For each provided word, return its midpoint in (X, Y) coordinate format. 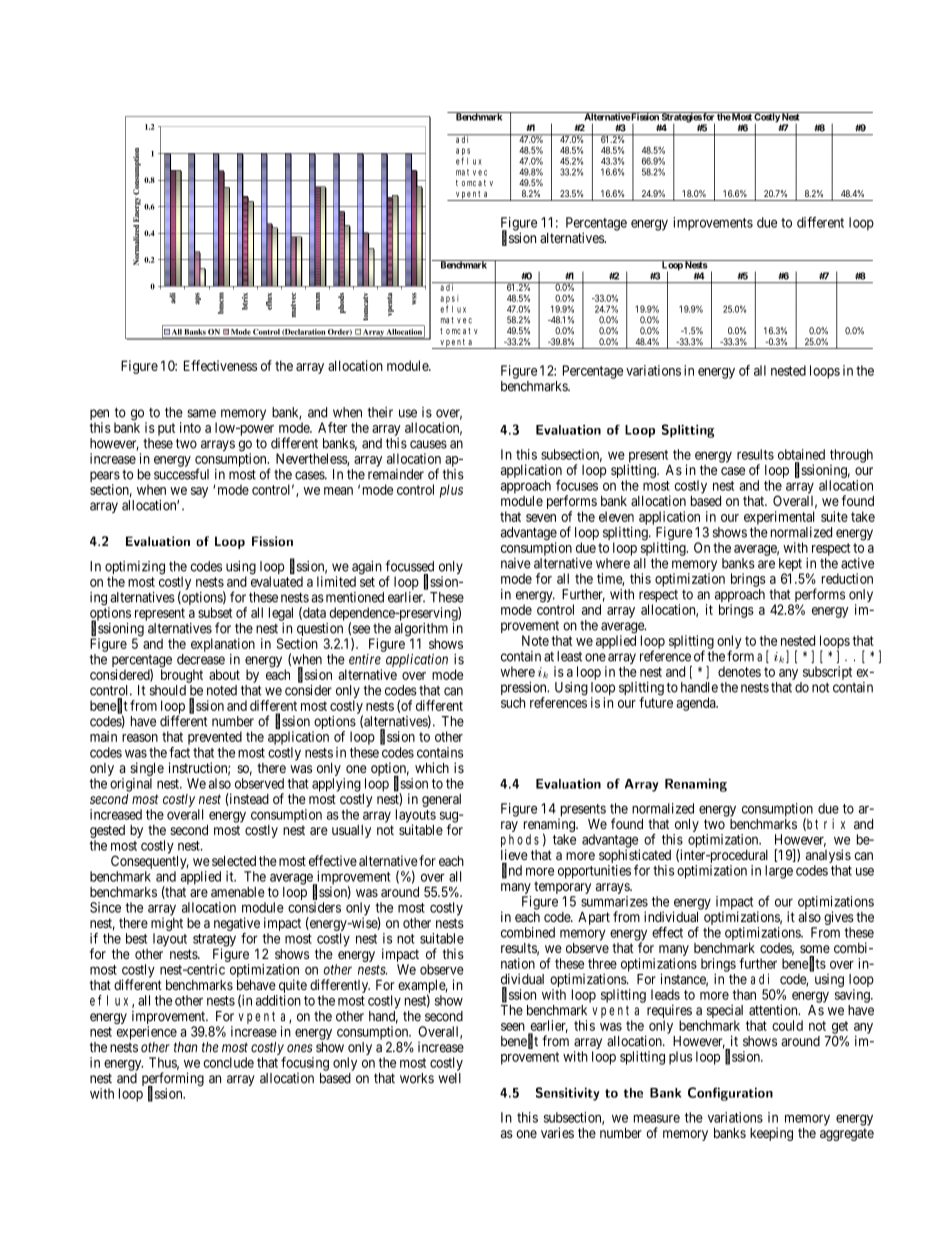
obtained (801, 454)
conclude (228, 1062)
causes (428, 444)
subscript (827, 673)
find (512, 870)
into (190, 427)
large (779, 872)
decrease (201, 659)
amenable (238, 892)
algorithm (421, 631)
